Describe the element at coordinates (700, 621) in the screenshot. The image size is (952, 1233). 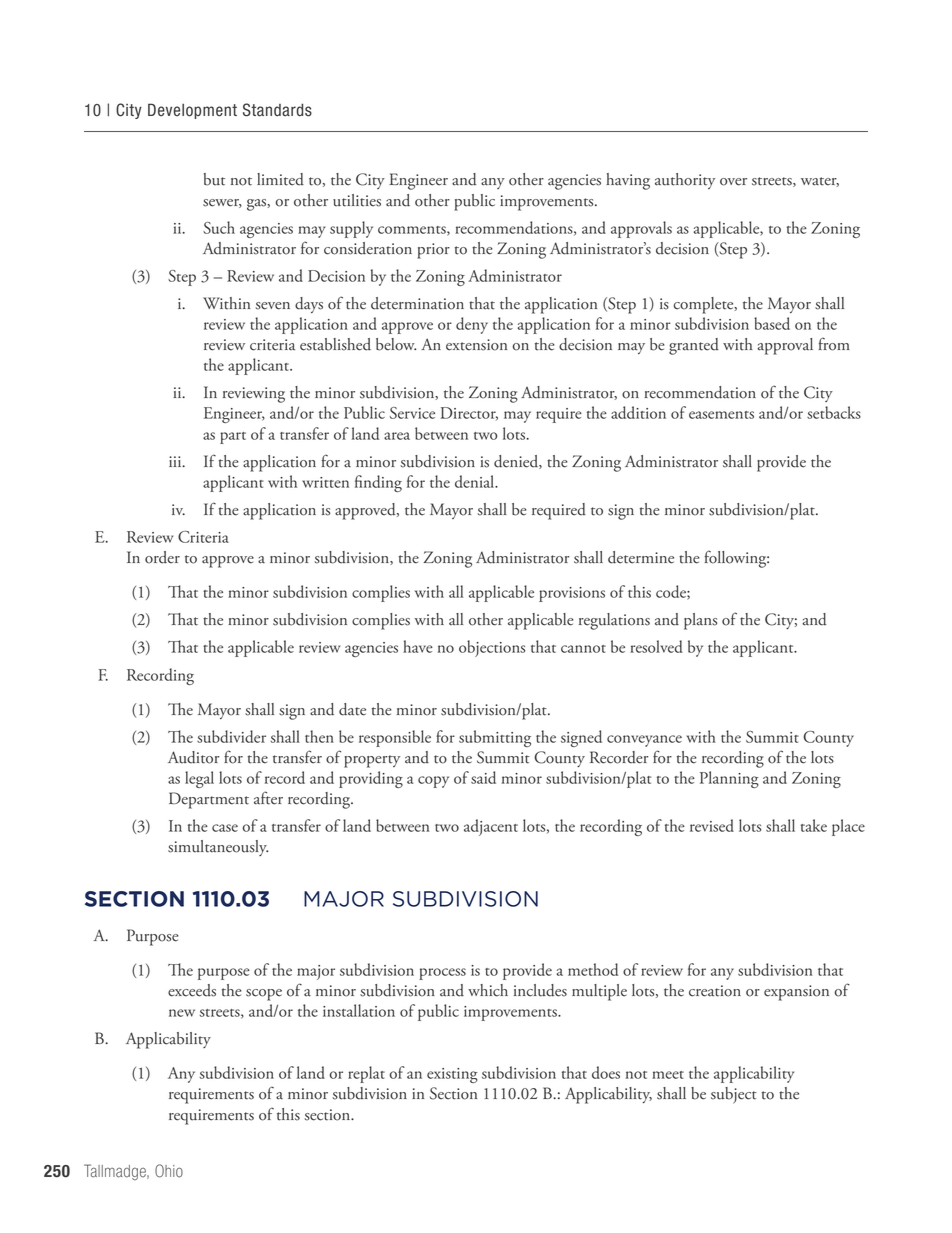
I see `plans` at that location.
